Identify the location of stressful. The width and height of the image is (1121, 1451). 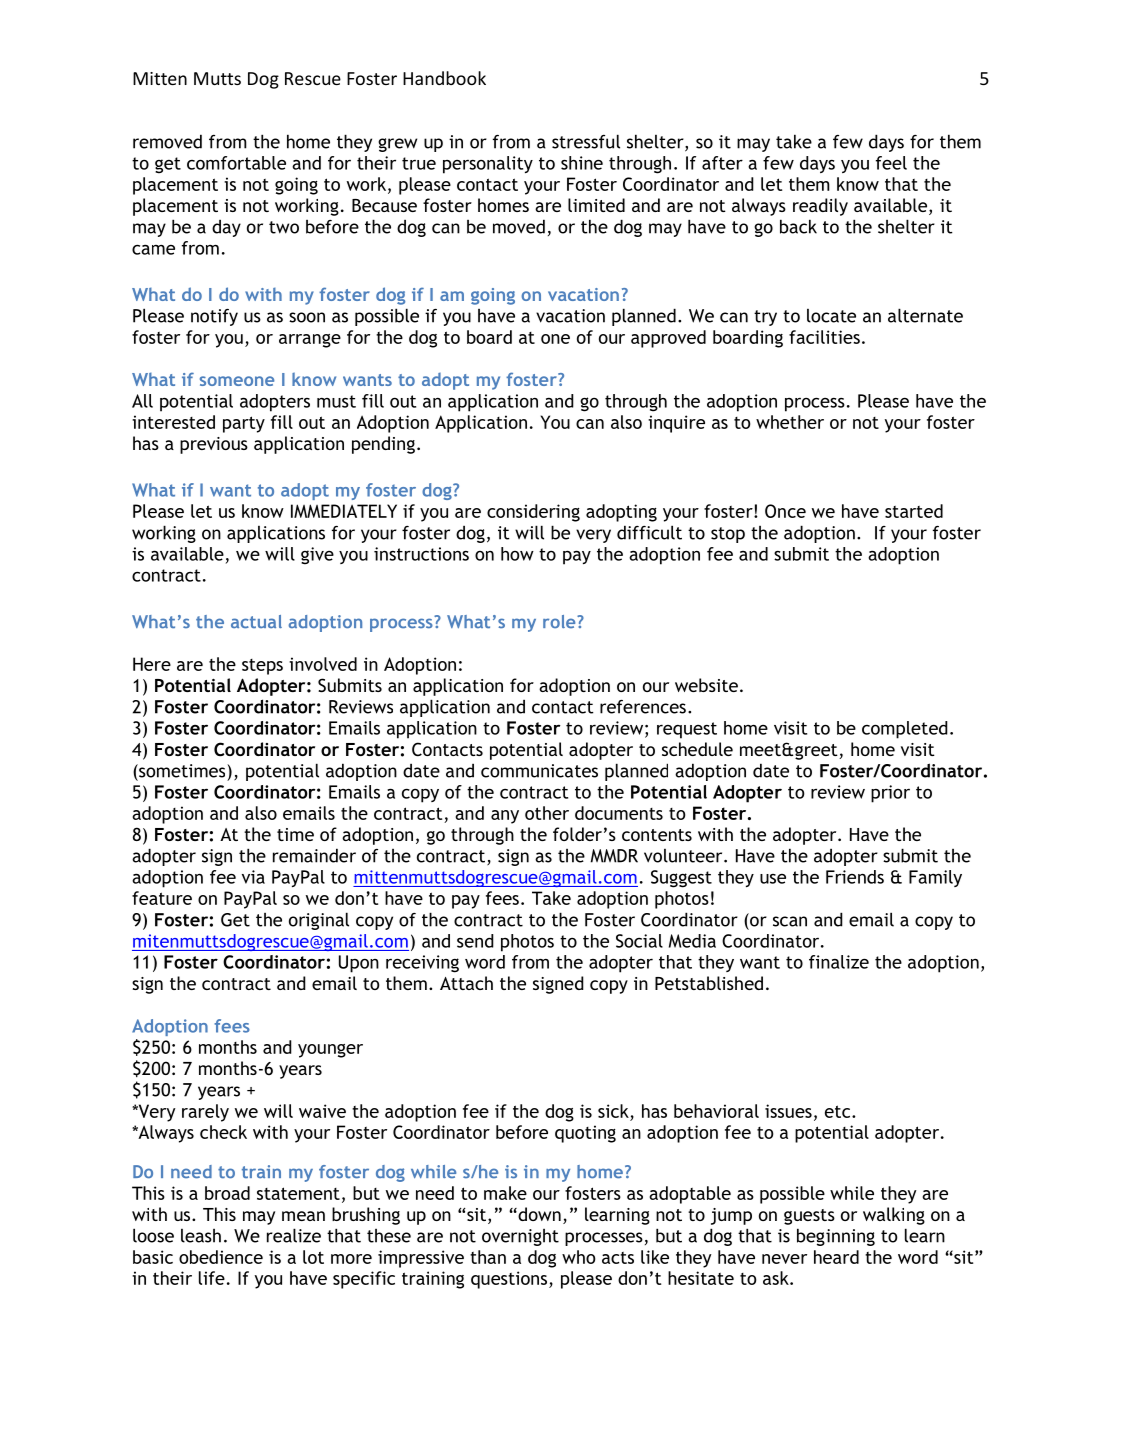
(586, 141).
